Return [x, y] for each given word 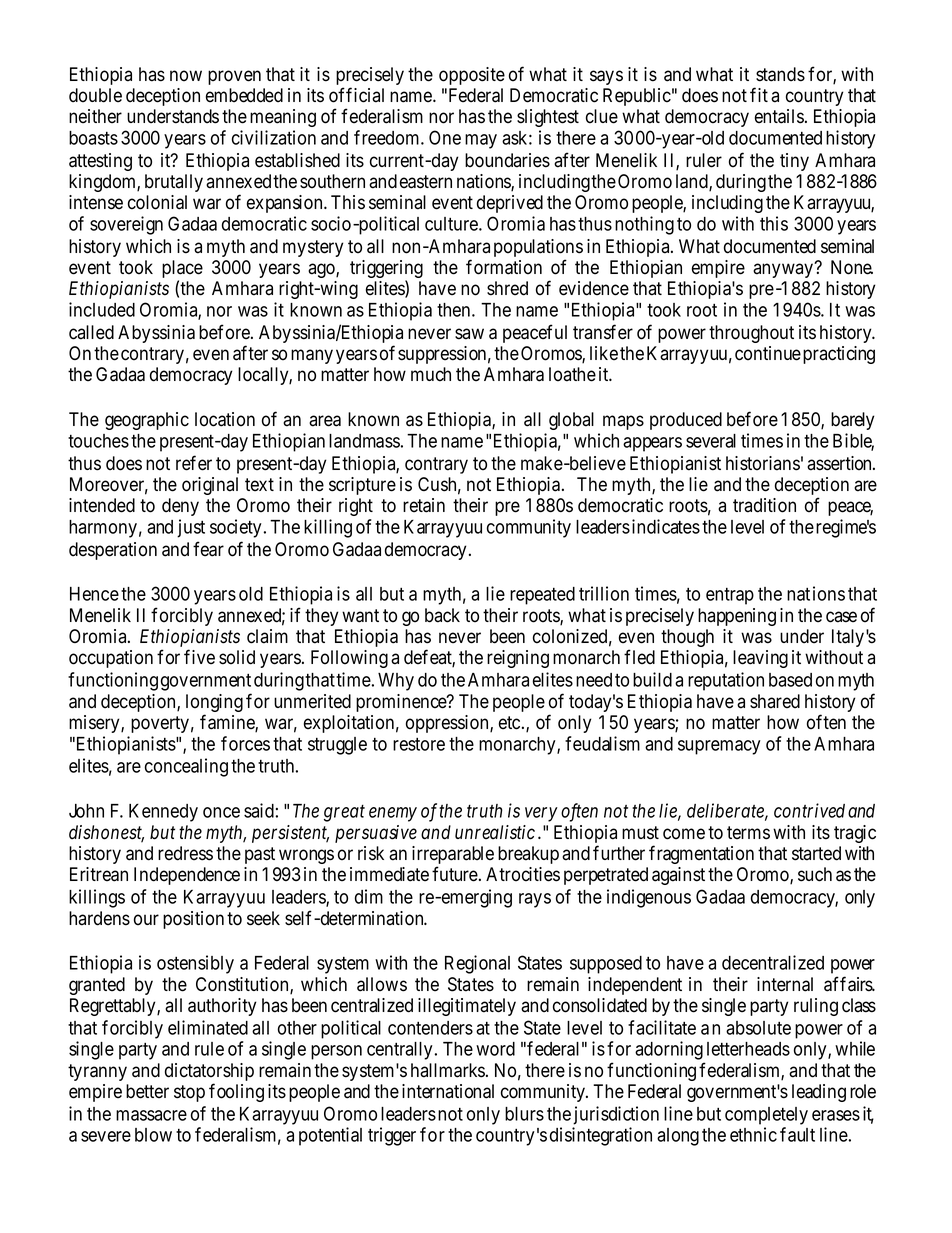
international [448, 1091]
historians [763, 463]
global [571, 421]
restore [419, 744]
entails [779, 116]
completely [766, 1116]
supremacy [719, 747]
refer [194, 463]
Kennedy [163, 813]
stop [189, 1093]
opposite [472, 76]
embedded [244, 95]
